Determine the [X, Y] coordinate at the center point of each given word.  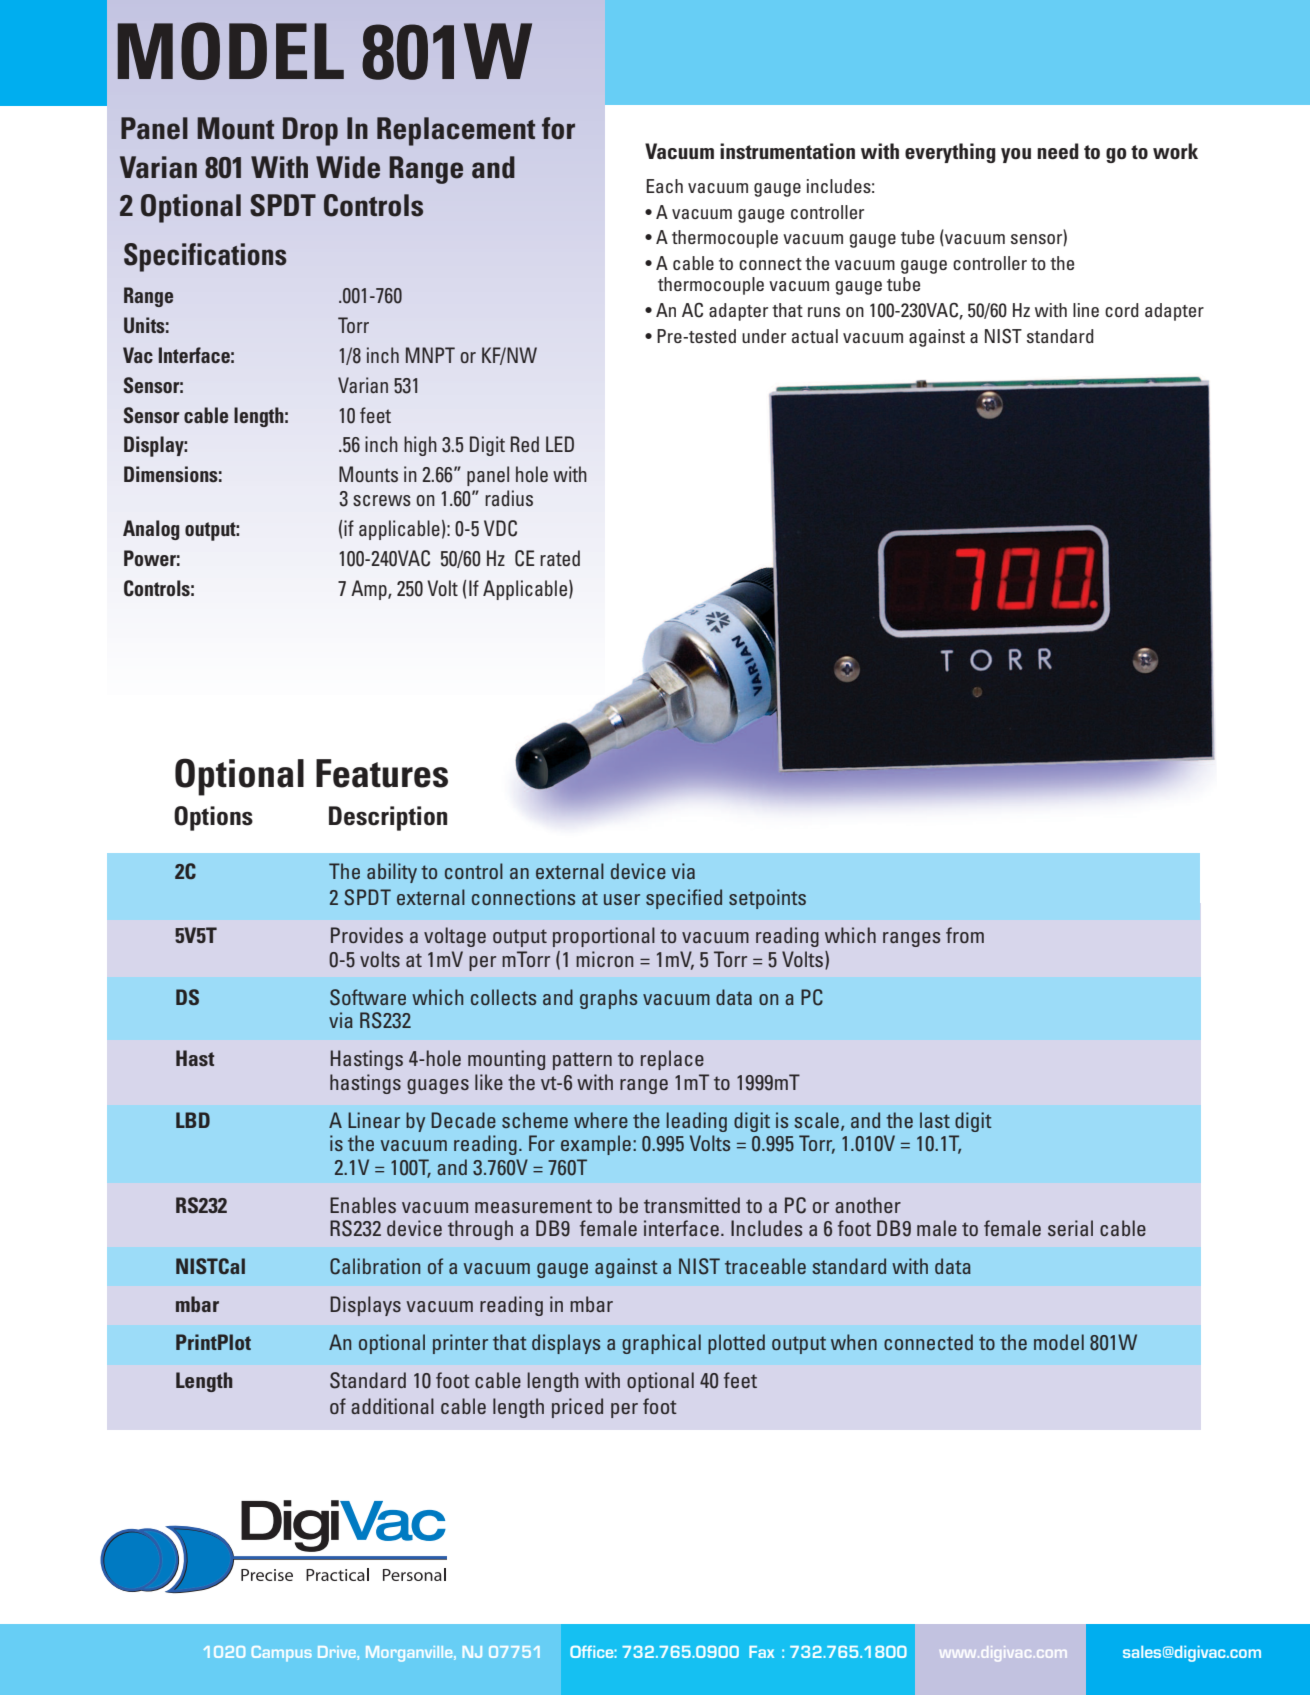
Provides [367, 935]
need [1058, 151]
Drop [310, 131]
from [965, 935]
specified [684, 899]
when [854, 1342]
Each [664, 186]
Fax [761, 1652]
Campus [282, 1653]
